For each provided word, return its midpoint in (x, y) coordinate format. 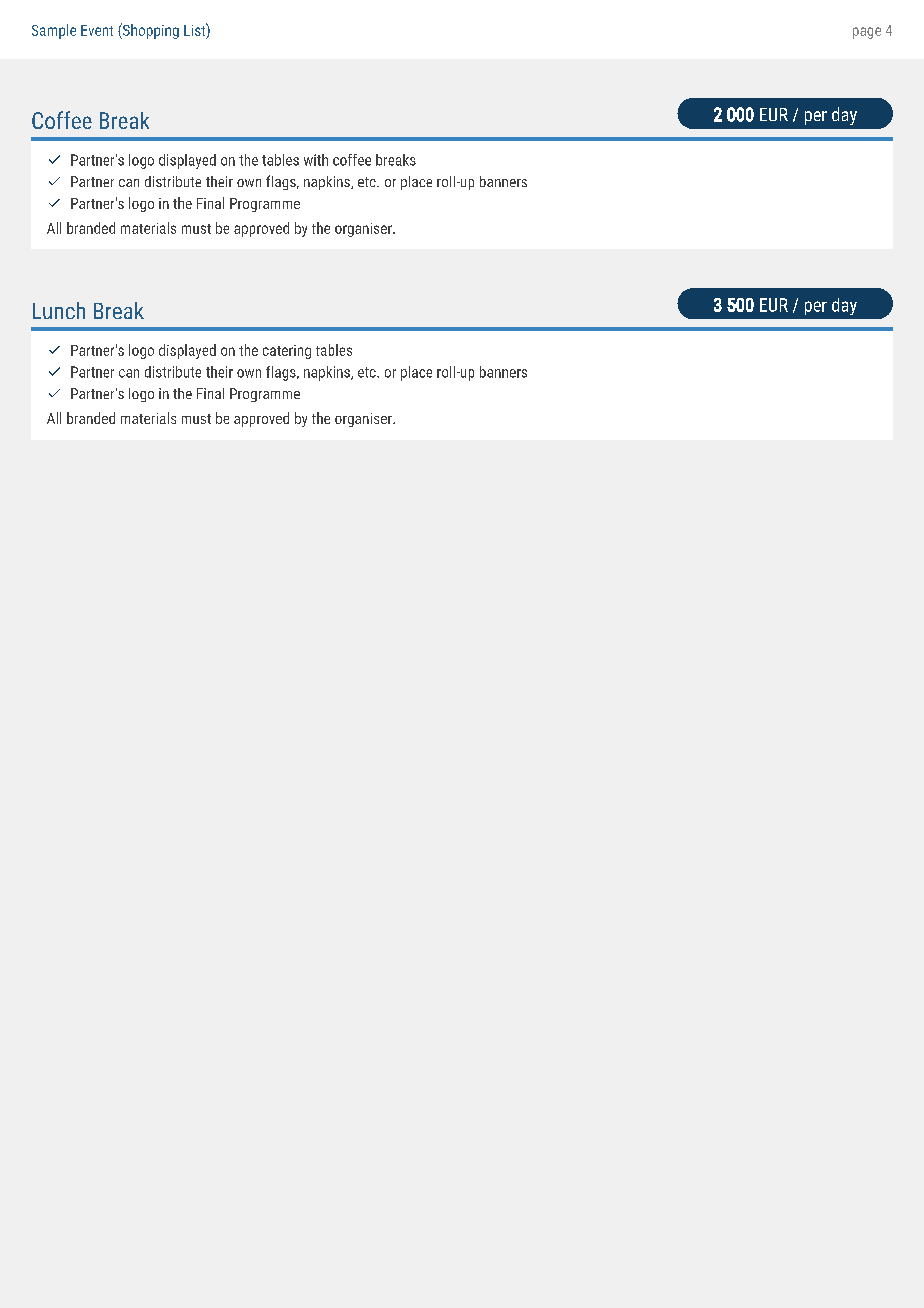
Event (97, 30)
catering (287, 352)
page (867, 33)
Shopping (150, 31)
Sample (54, 31)
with (316, 160)
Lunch (59, 310)
